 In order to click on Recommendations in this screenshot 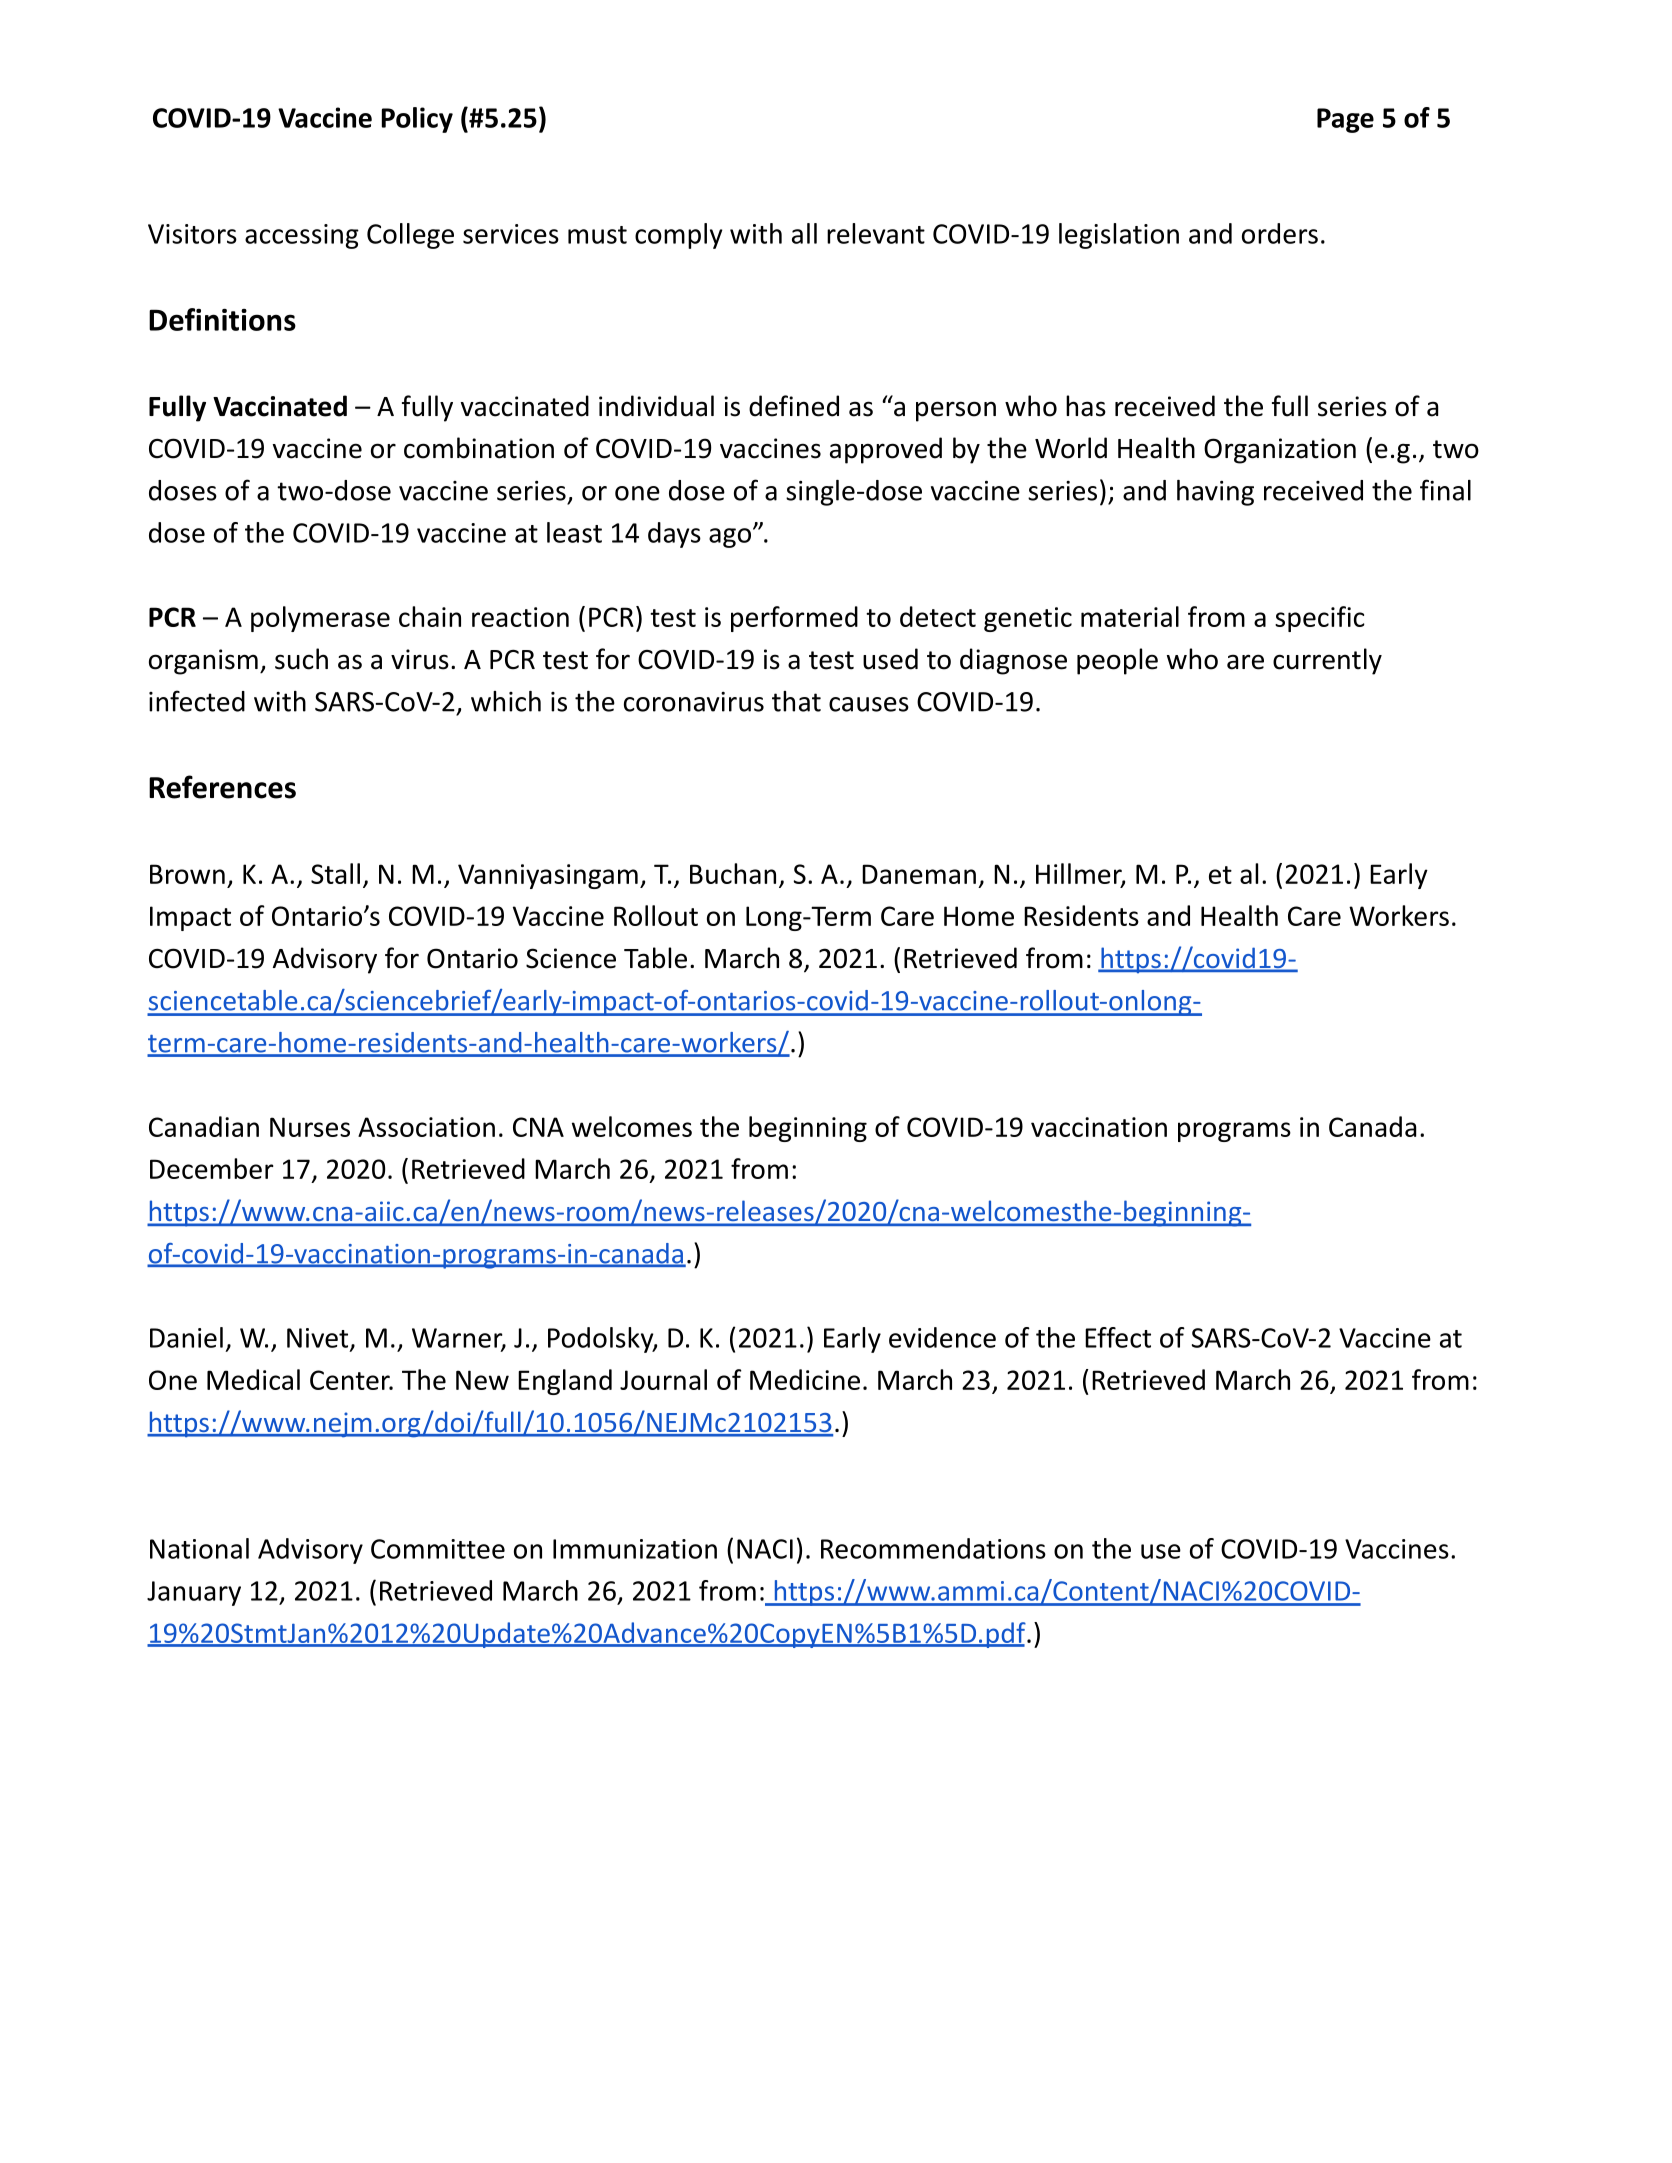, I will do `click(933, 1548)`.
